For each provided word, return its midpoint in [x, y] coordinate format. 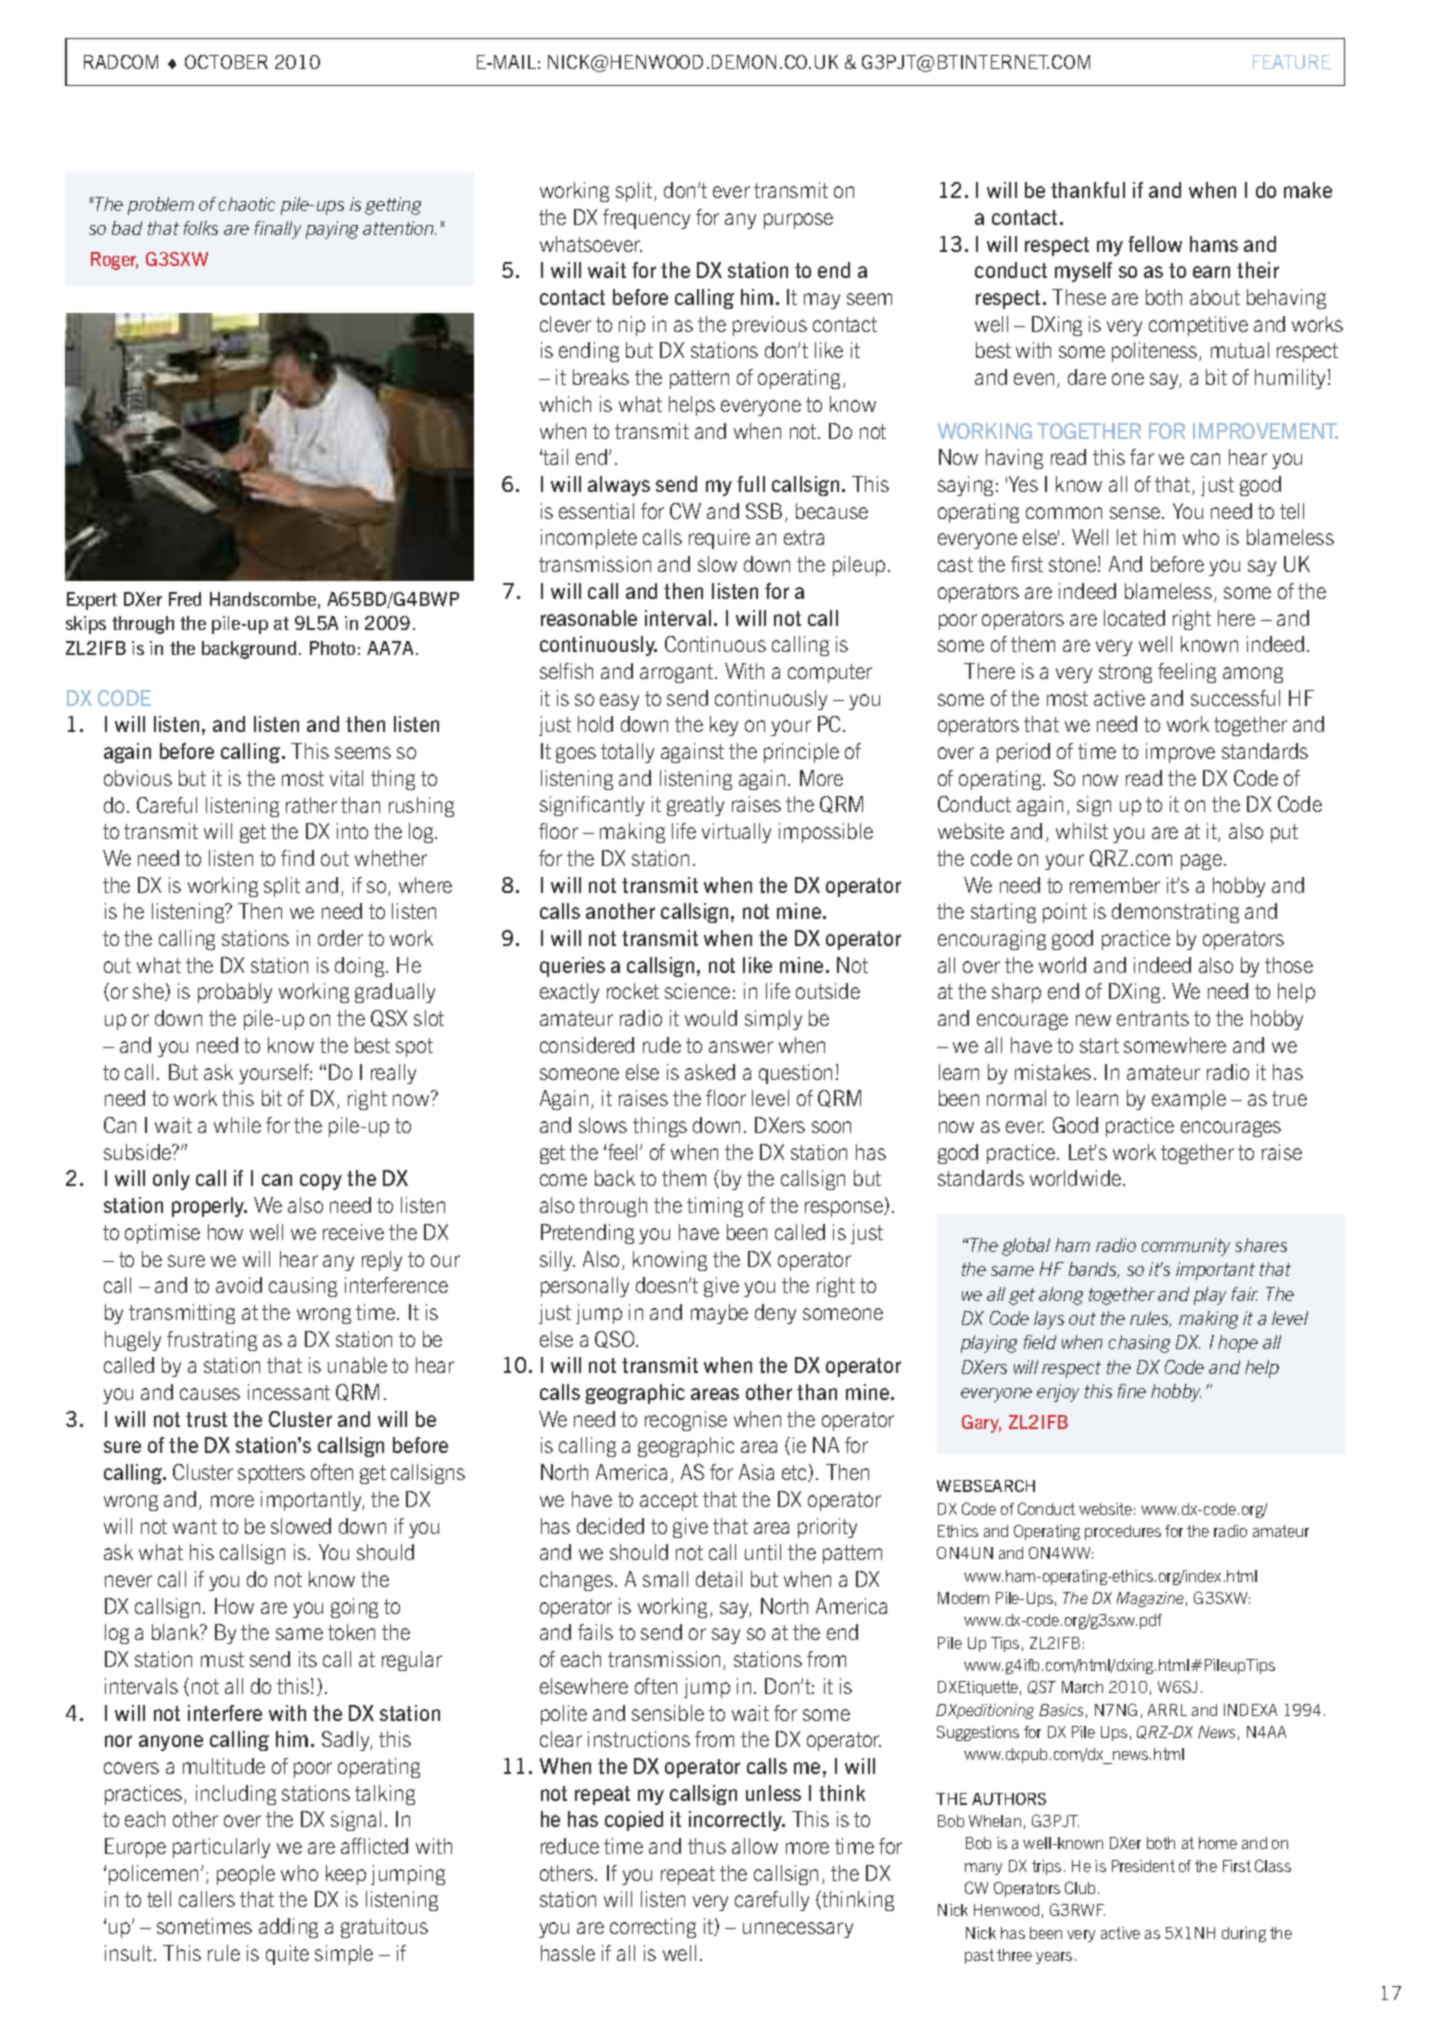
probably [235, 993]
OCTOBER [226, 62]
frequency [646, 219]
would [711, 1018]
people [246, 1875]
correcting [653, 1928]
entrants [1153, 1018]
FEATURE [1292, 62]
